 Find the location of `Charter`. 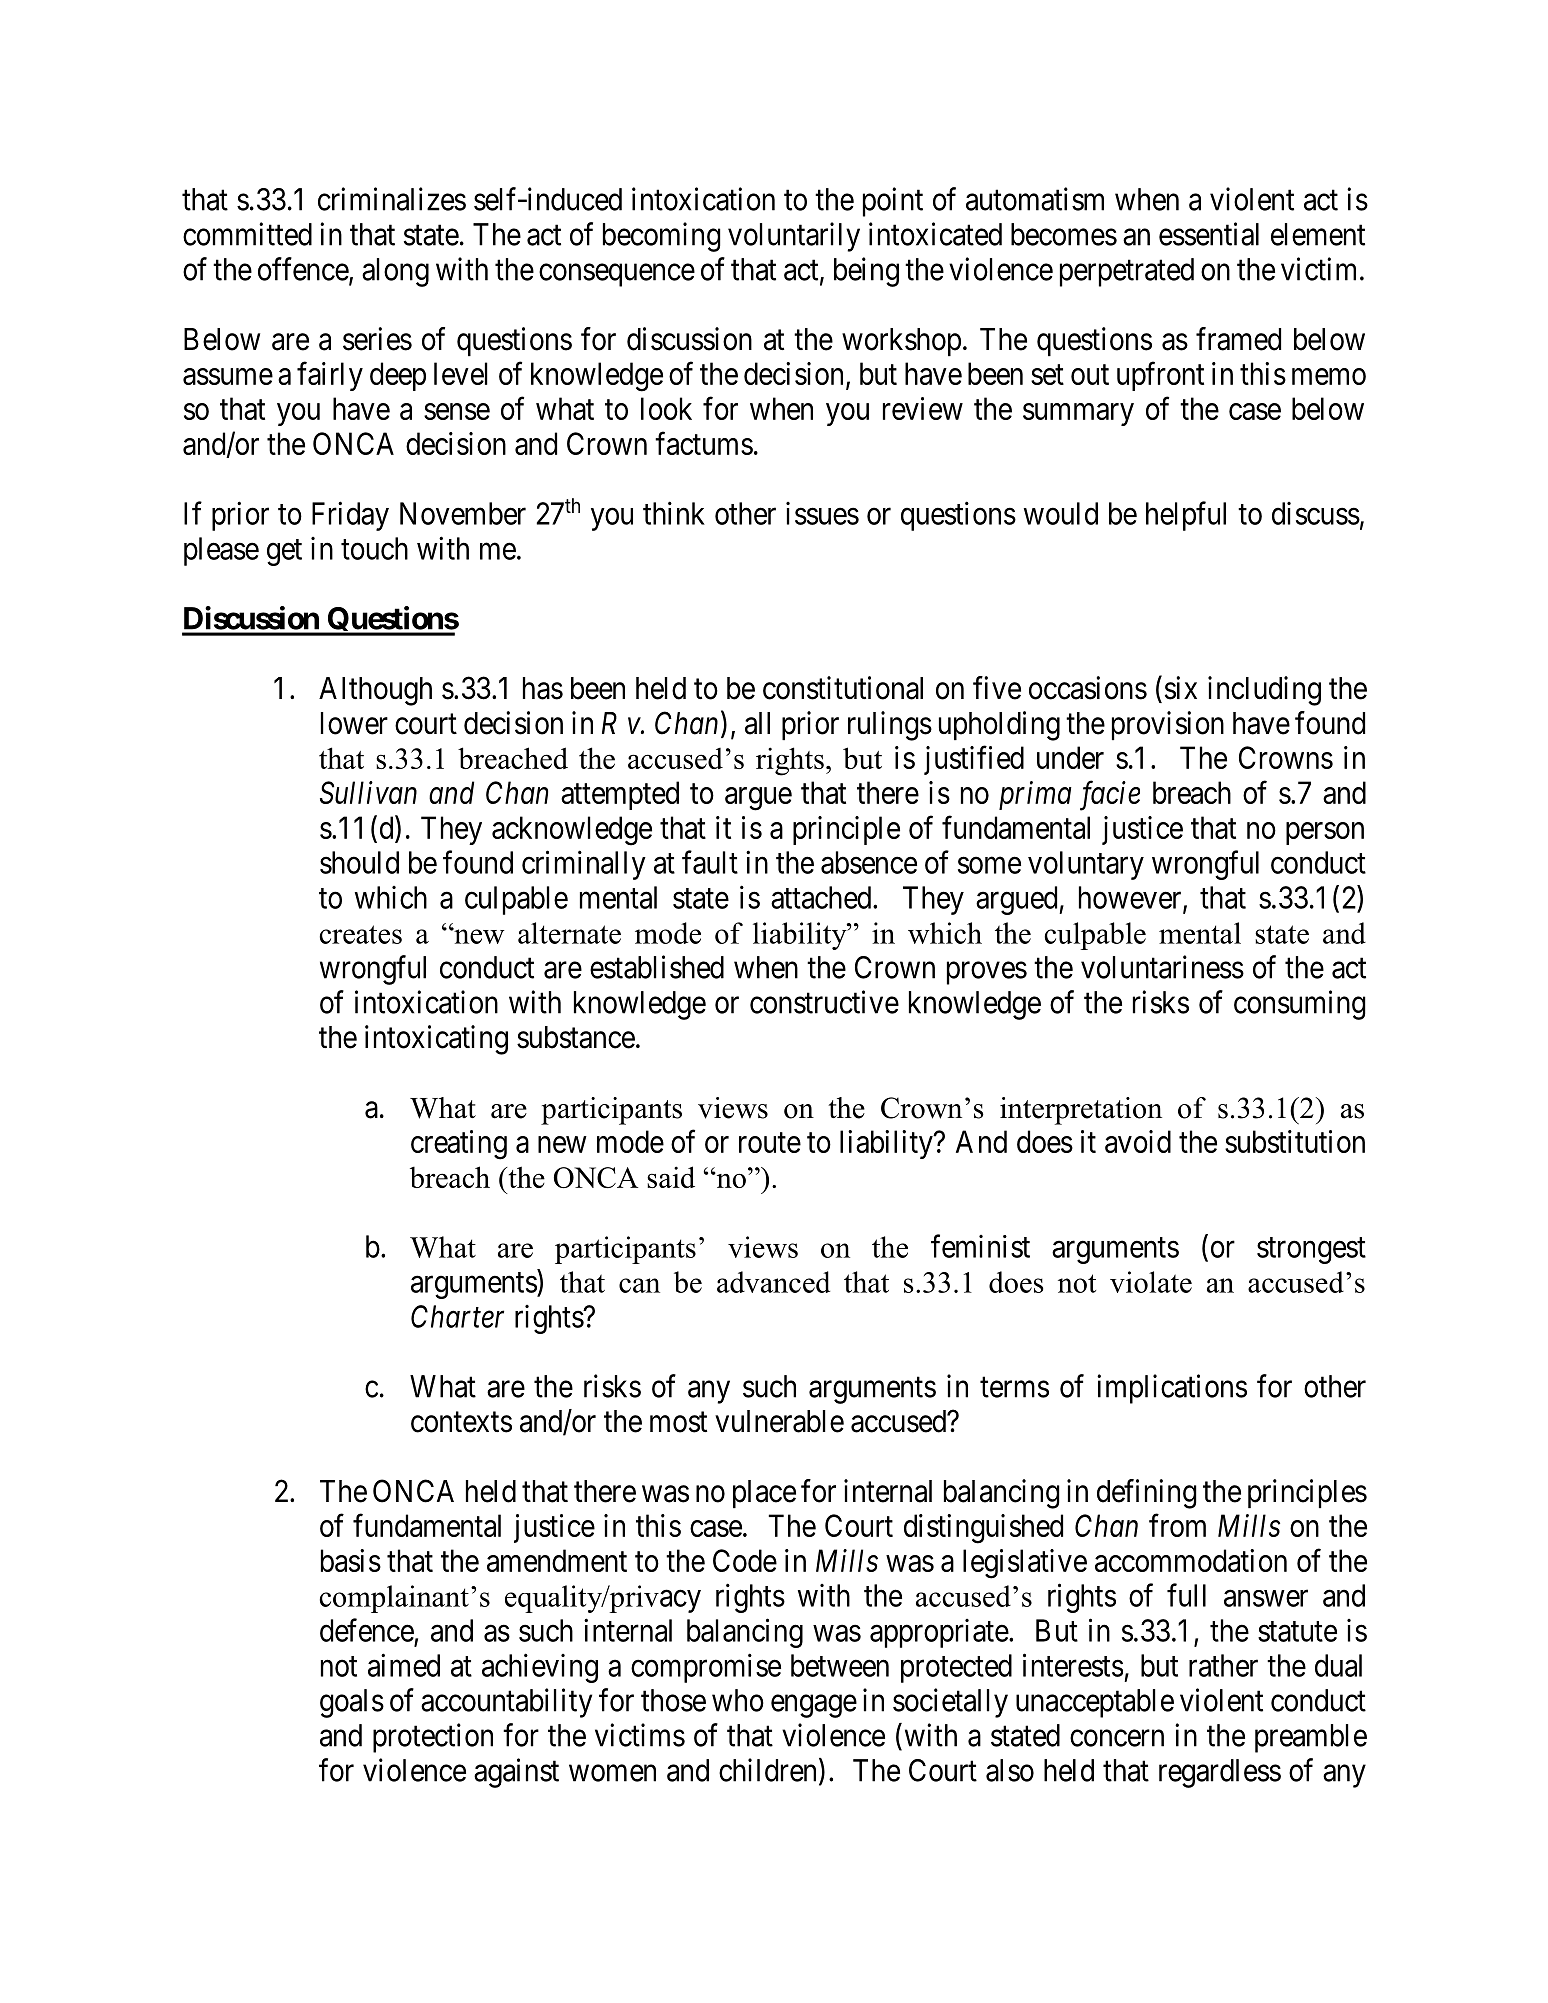

Charter is located at coordinates (457, 1316).
